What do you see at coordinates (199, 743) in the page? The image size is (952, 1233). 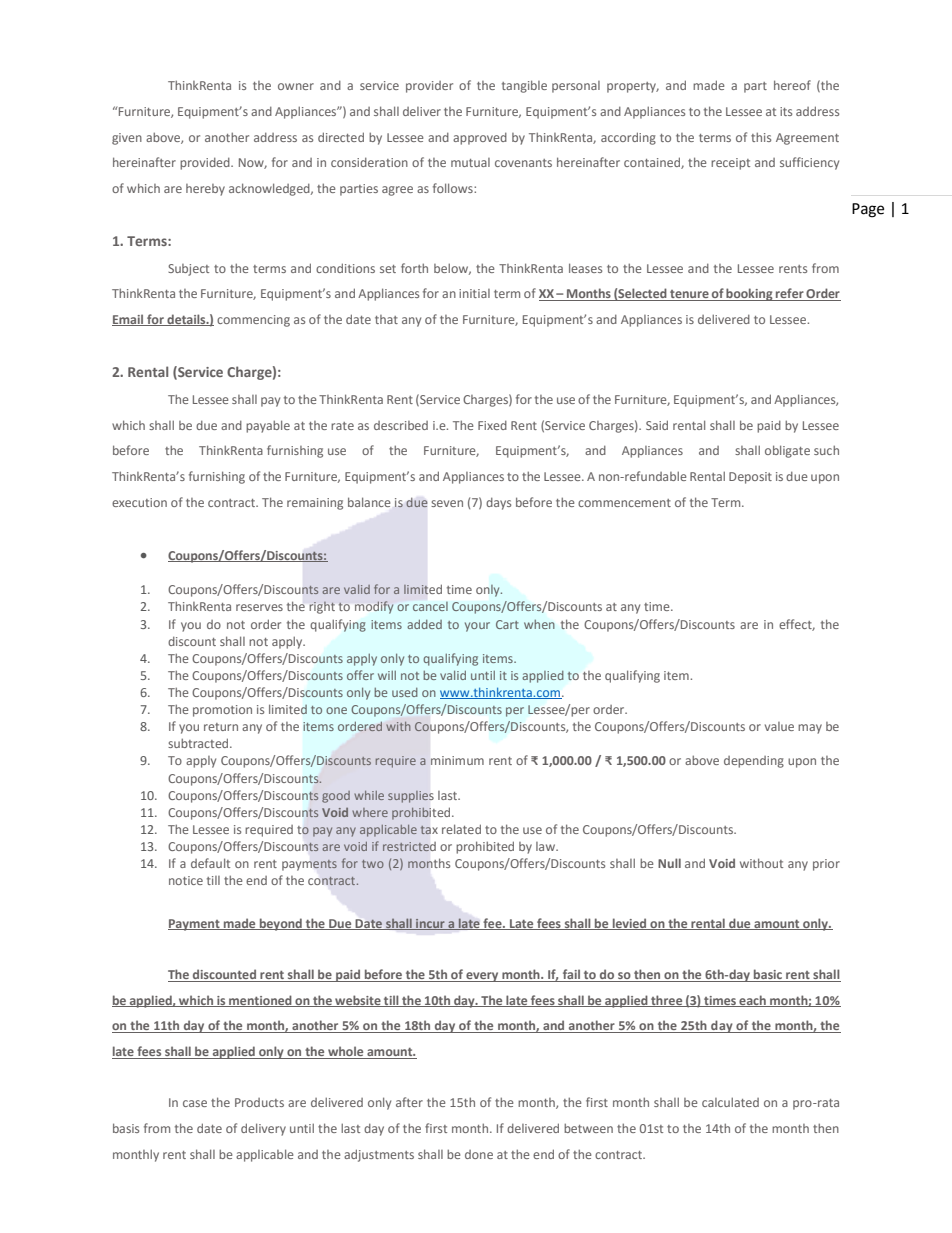 I see `subtracted` at bounding box center [199, 743].
